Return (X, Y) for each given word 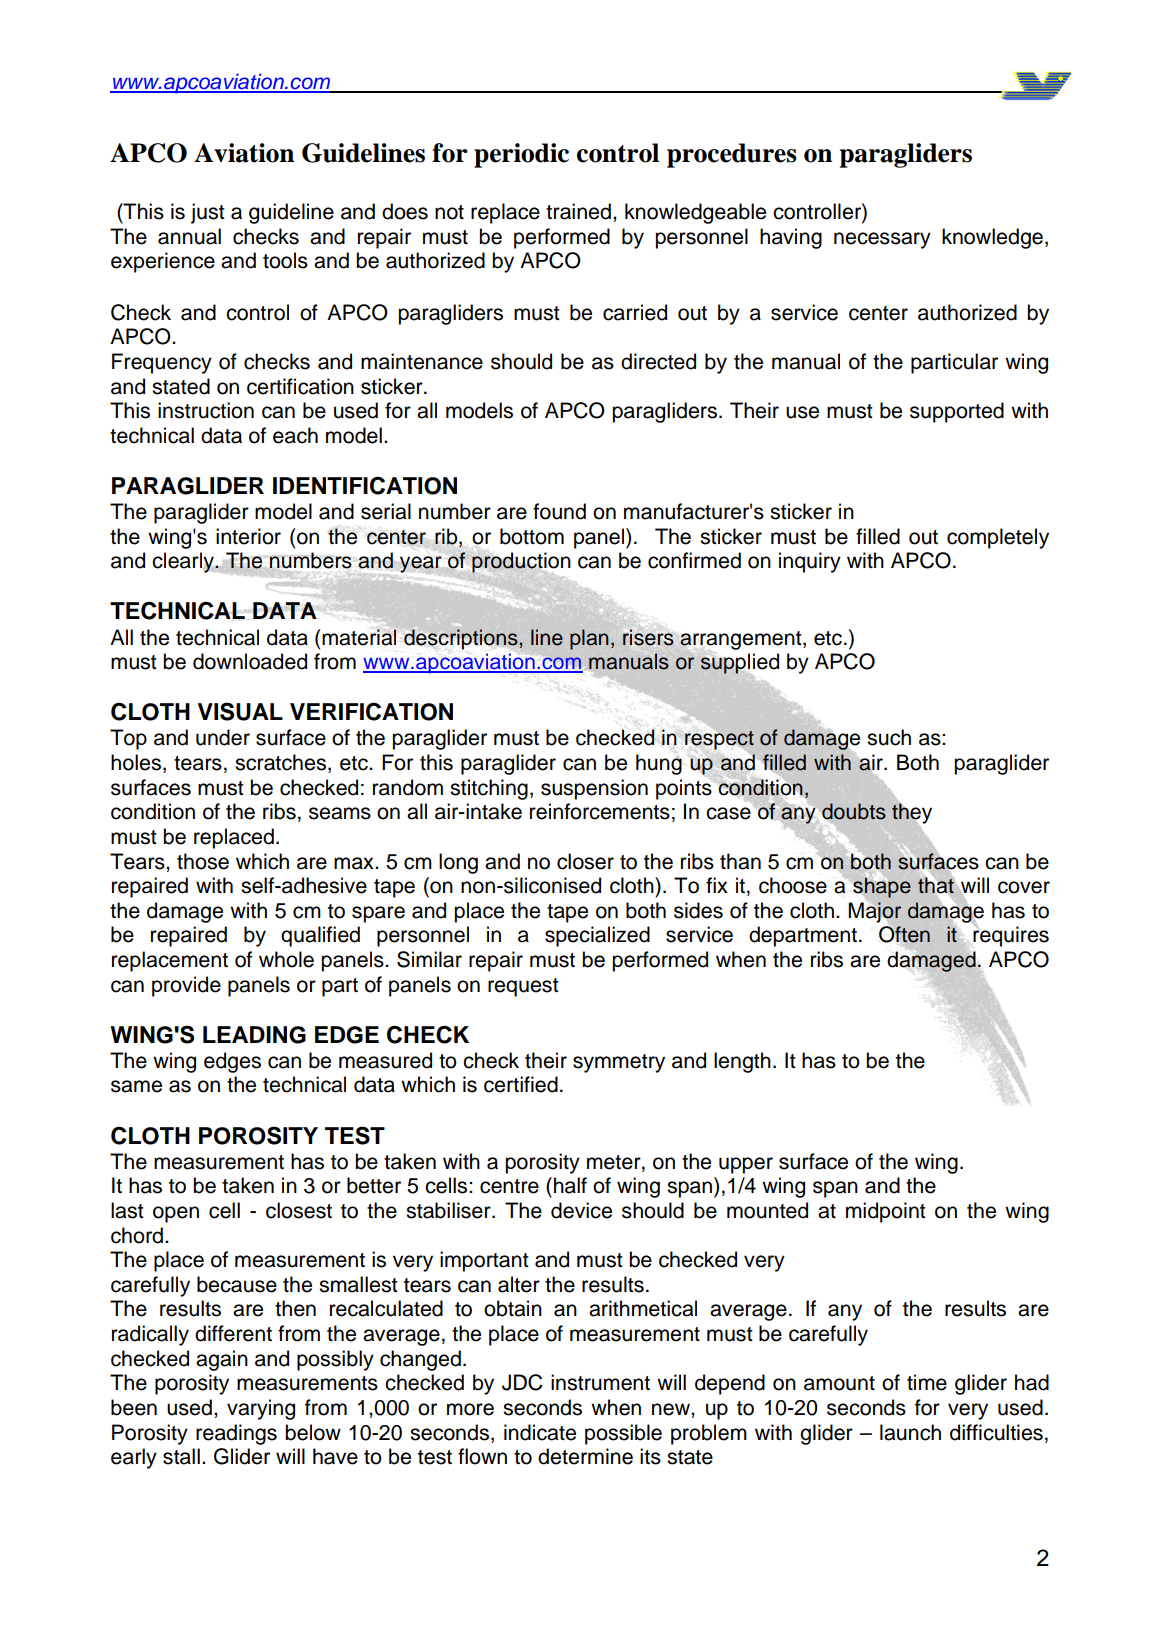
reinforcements (600, 811)
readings (236, 1434)
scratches (282, 763)
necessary (882, 240)
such (889, 737)
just (208, 213)
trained (578, 211)
